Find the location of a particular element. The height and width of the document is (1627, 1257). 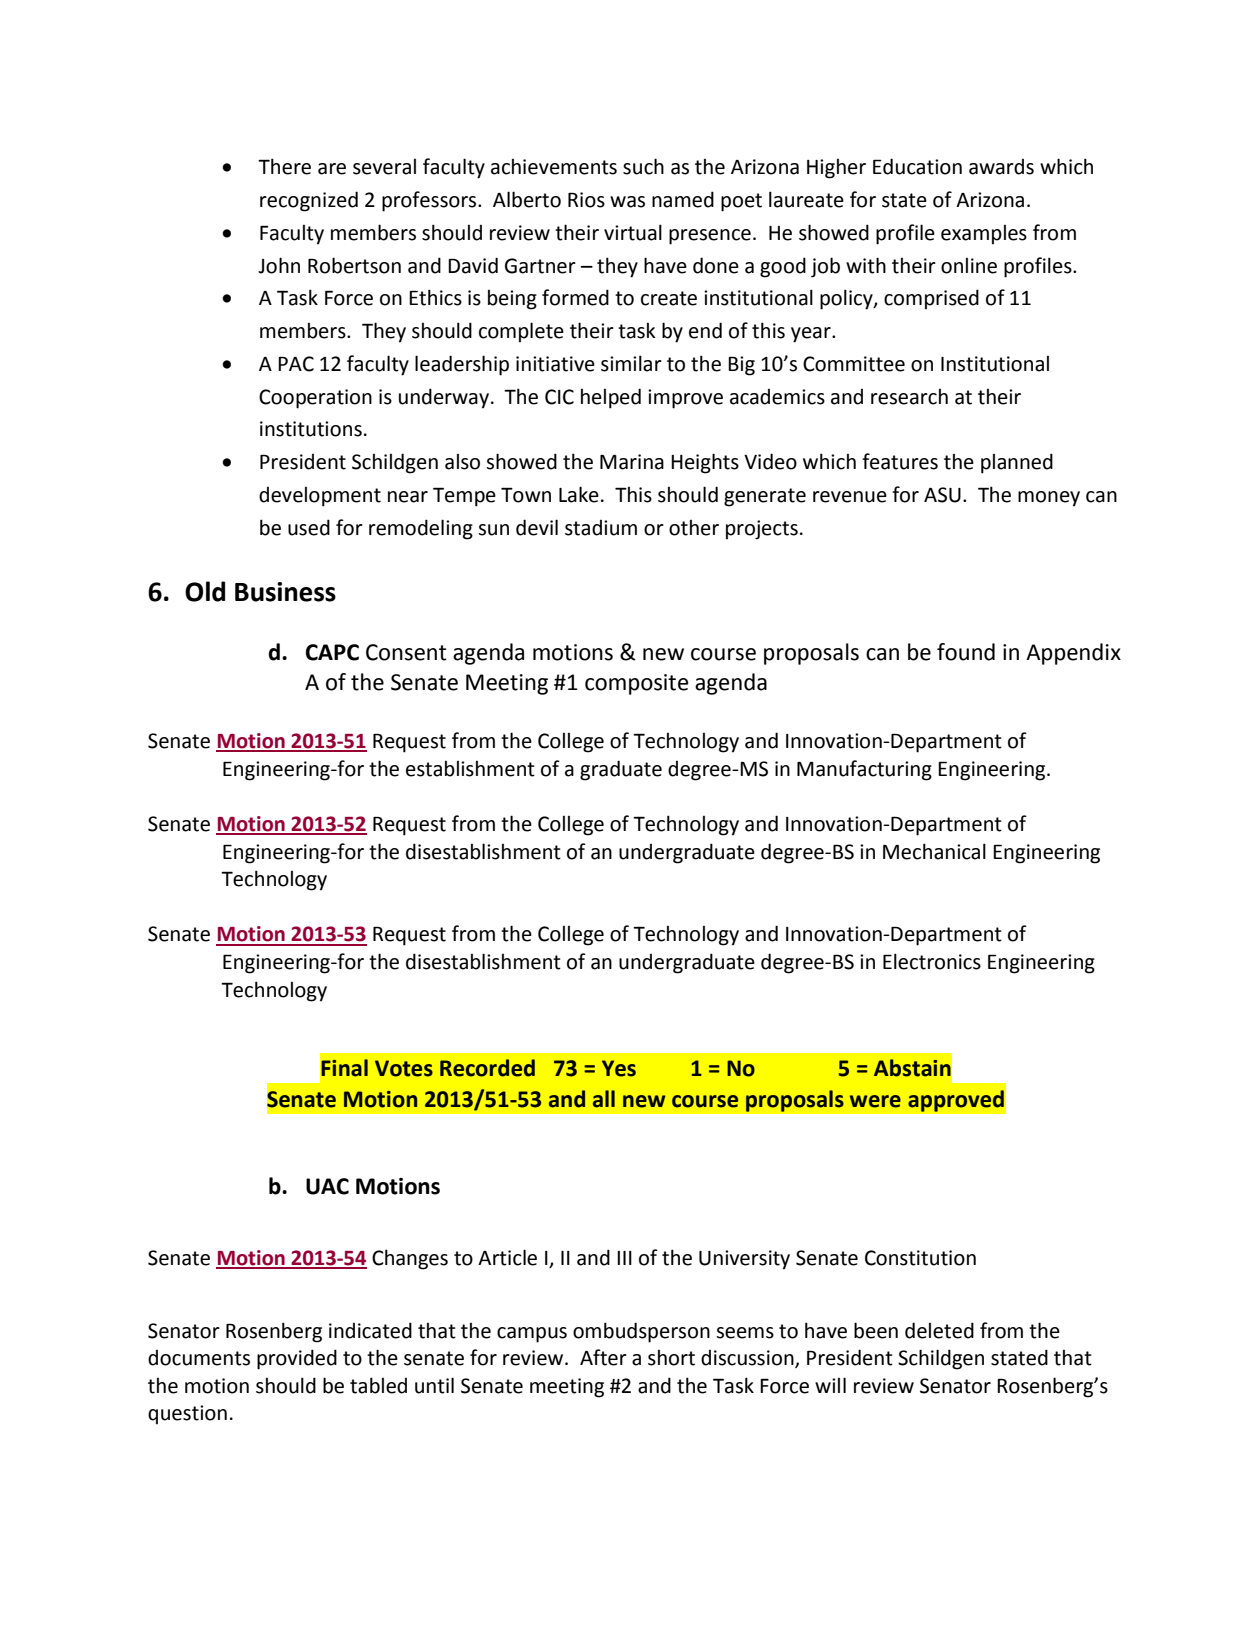

UAC is located at coordinates (327, 1186).
